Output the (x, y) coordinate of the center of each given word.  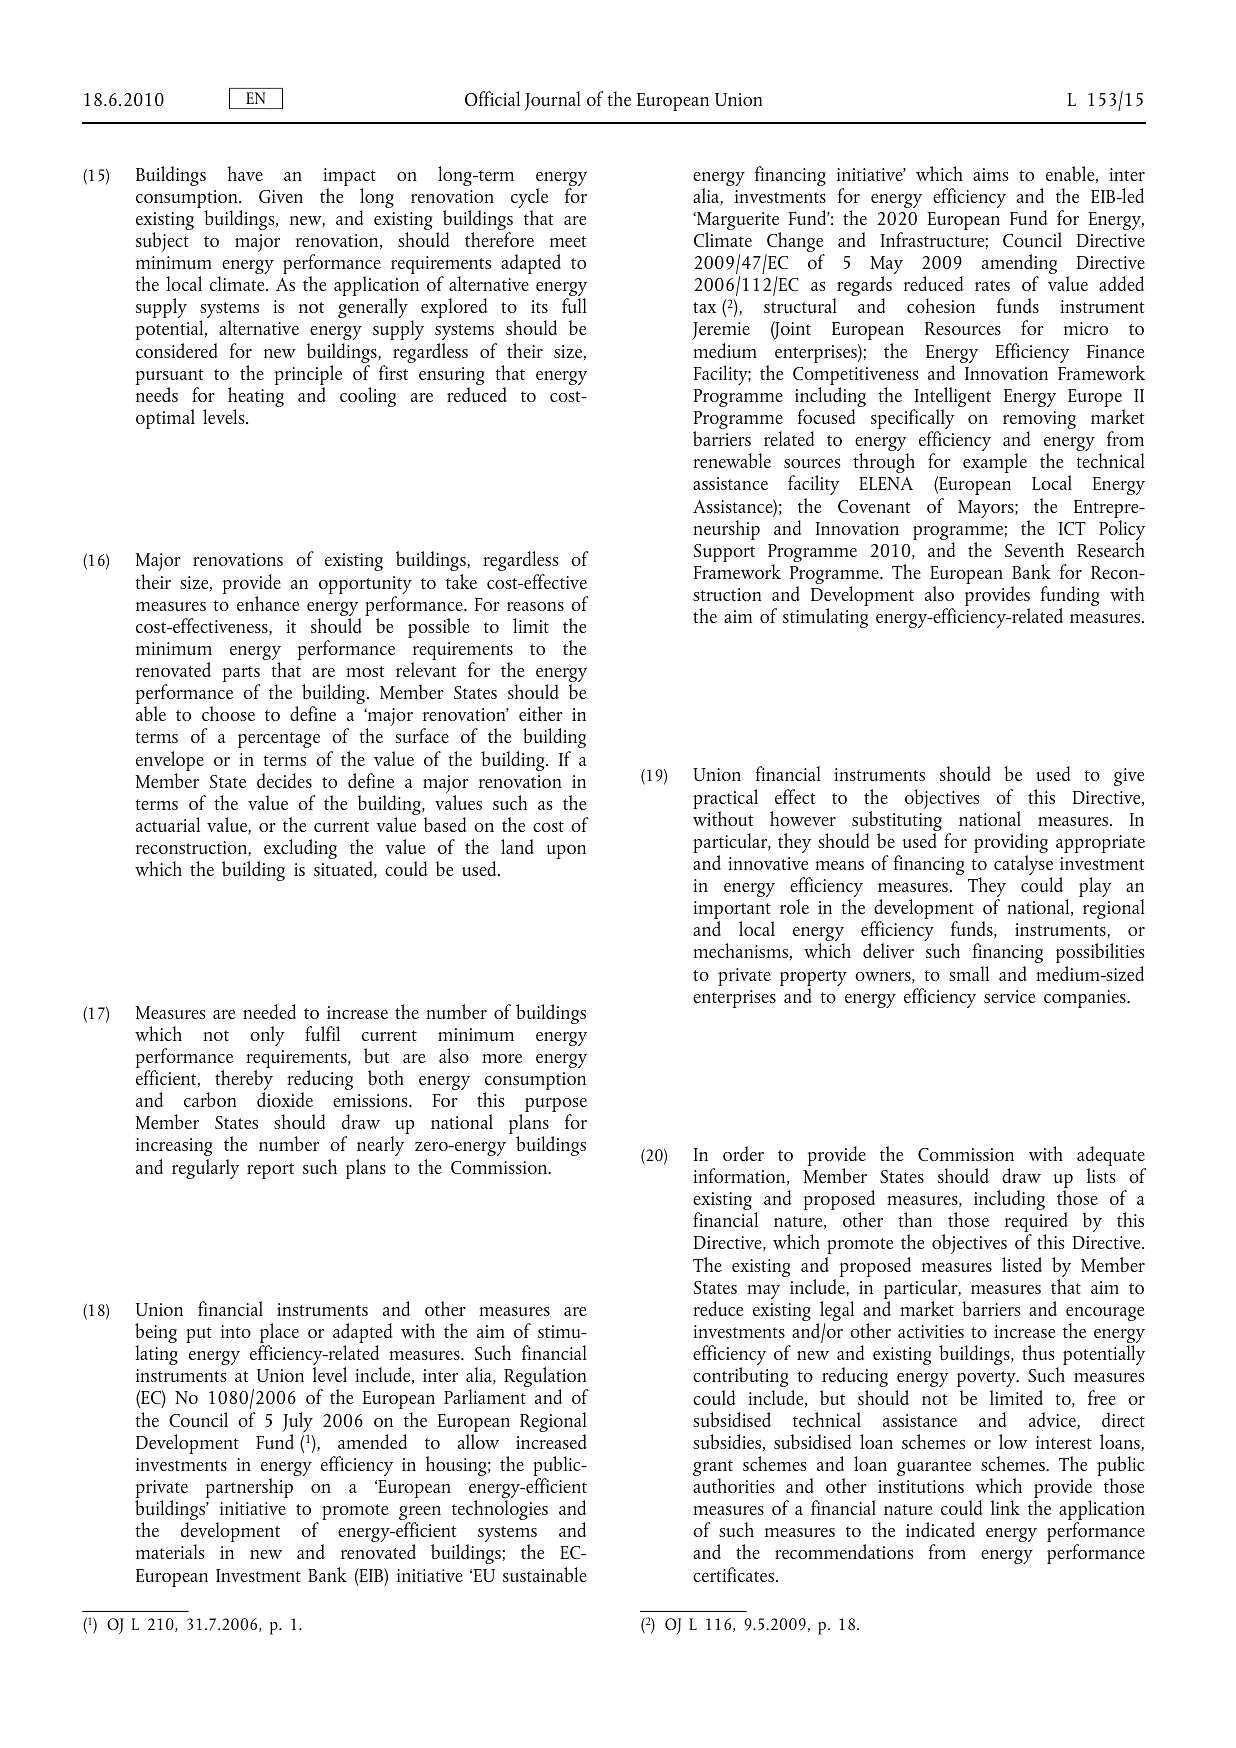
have (245, 173)
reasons (535, 606)
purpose (556, 1106)
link (1005, 1507)
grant (713, 1469)
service (1009, 996)
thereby (244, 1081)
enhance (268, 603)
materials (170, 1551)
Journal (552, 101)
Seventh (1034, 549)
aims (991, 174)
